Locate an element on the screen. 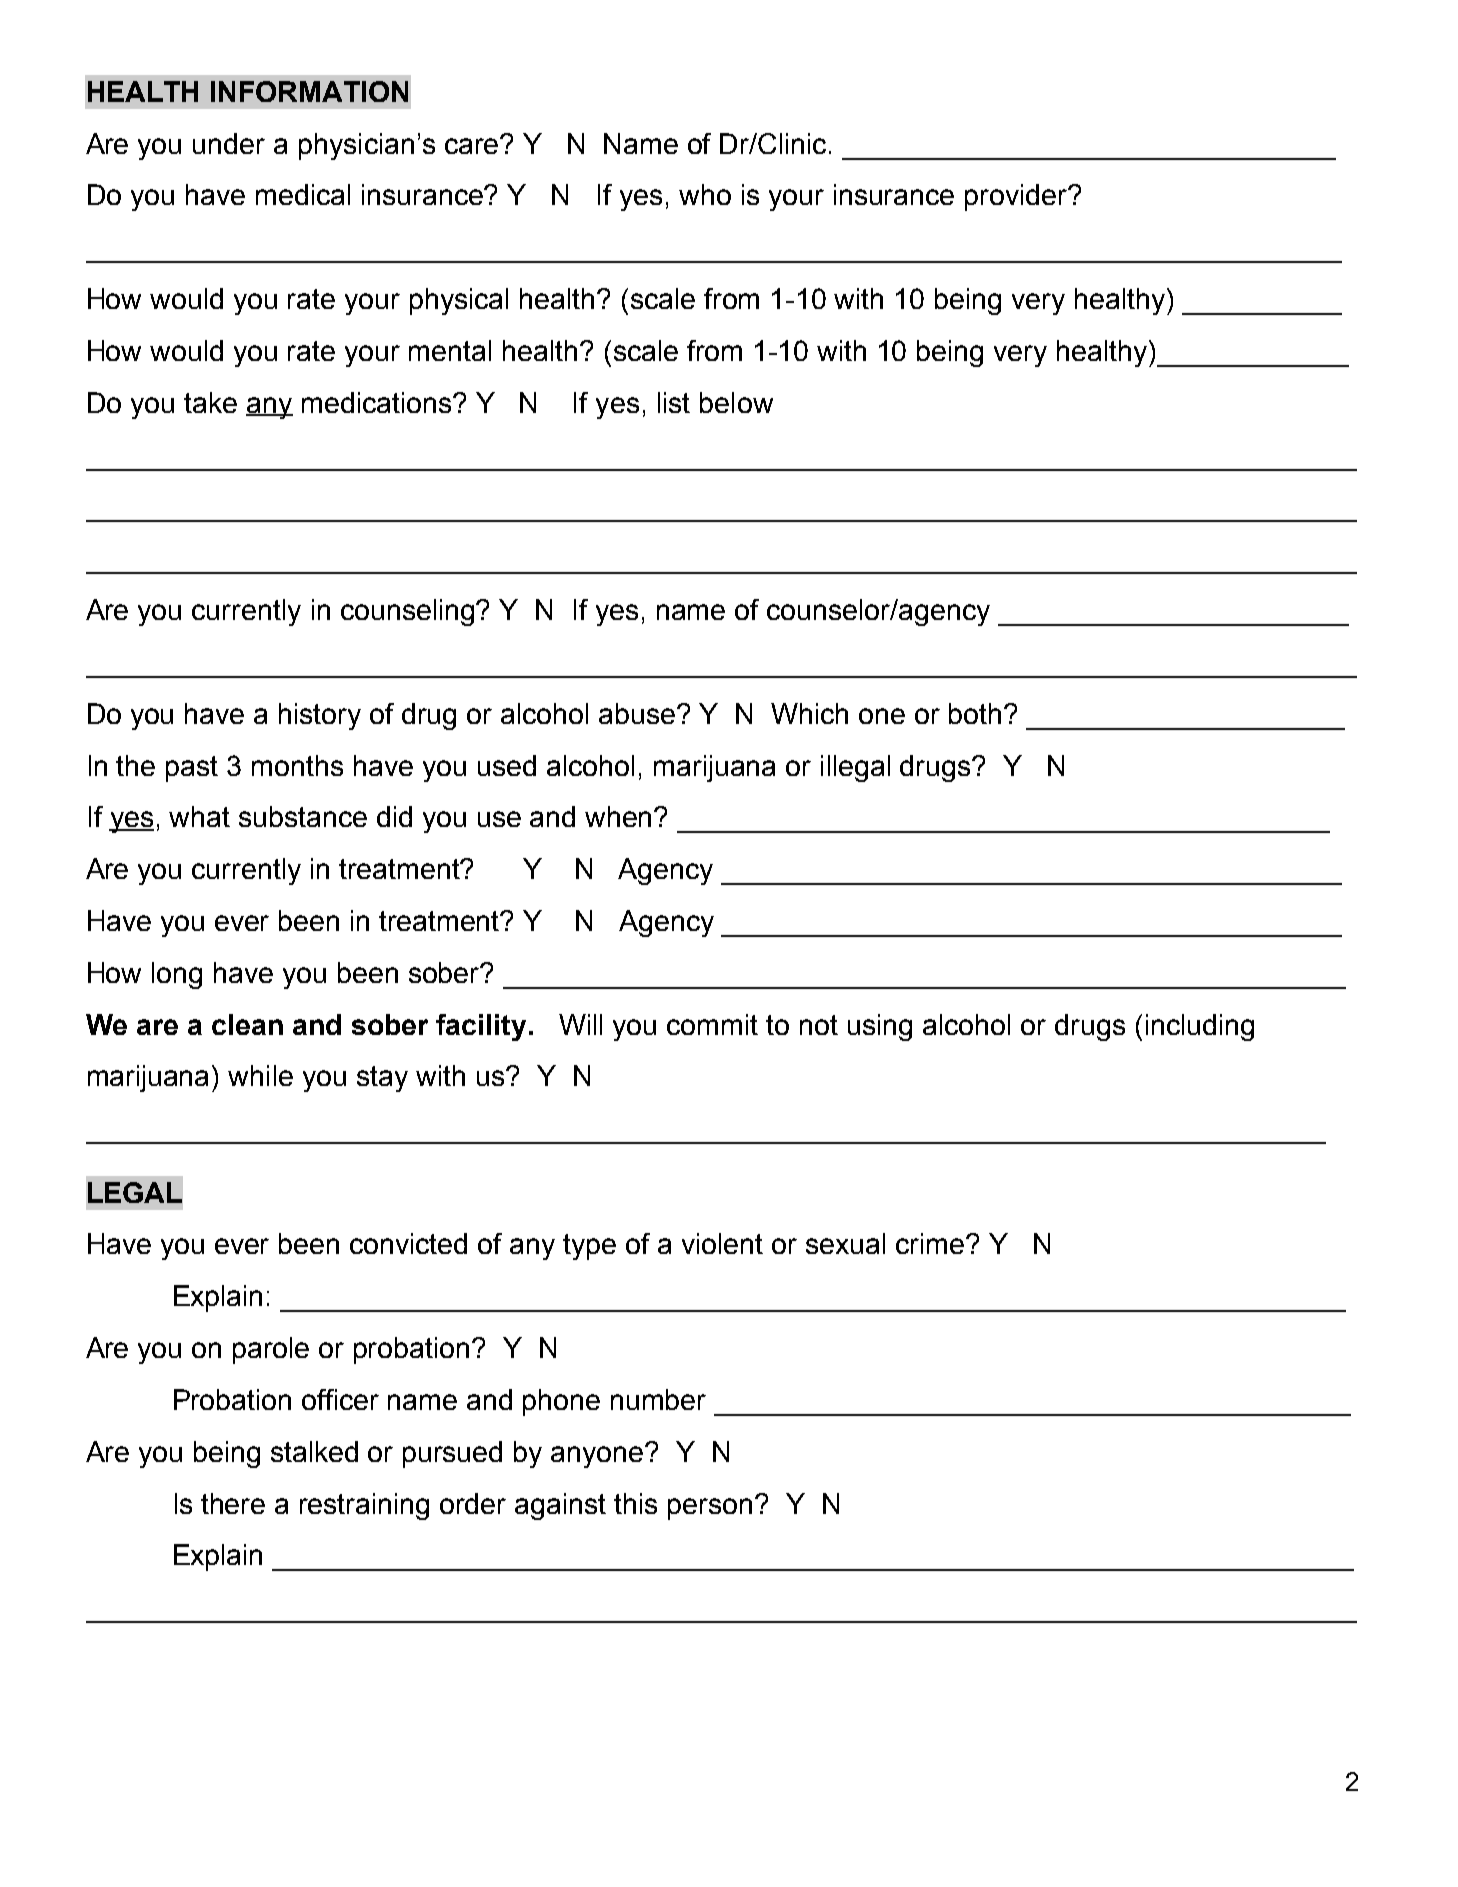 This screenshot has width=1458, height=1887. stalked is located at coordinates (314, 1451).
